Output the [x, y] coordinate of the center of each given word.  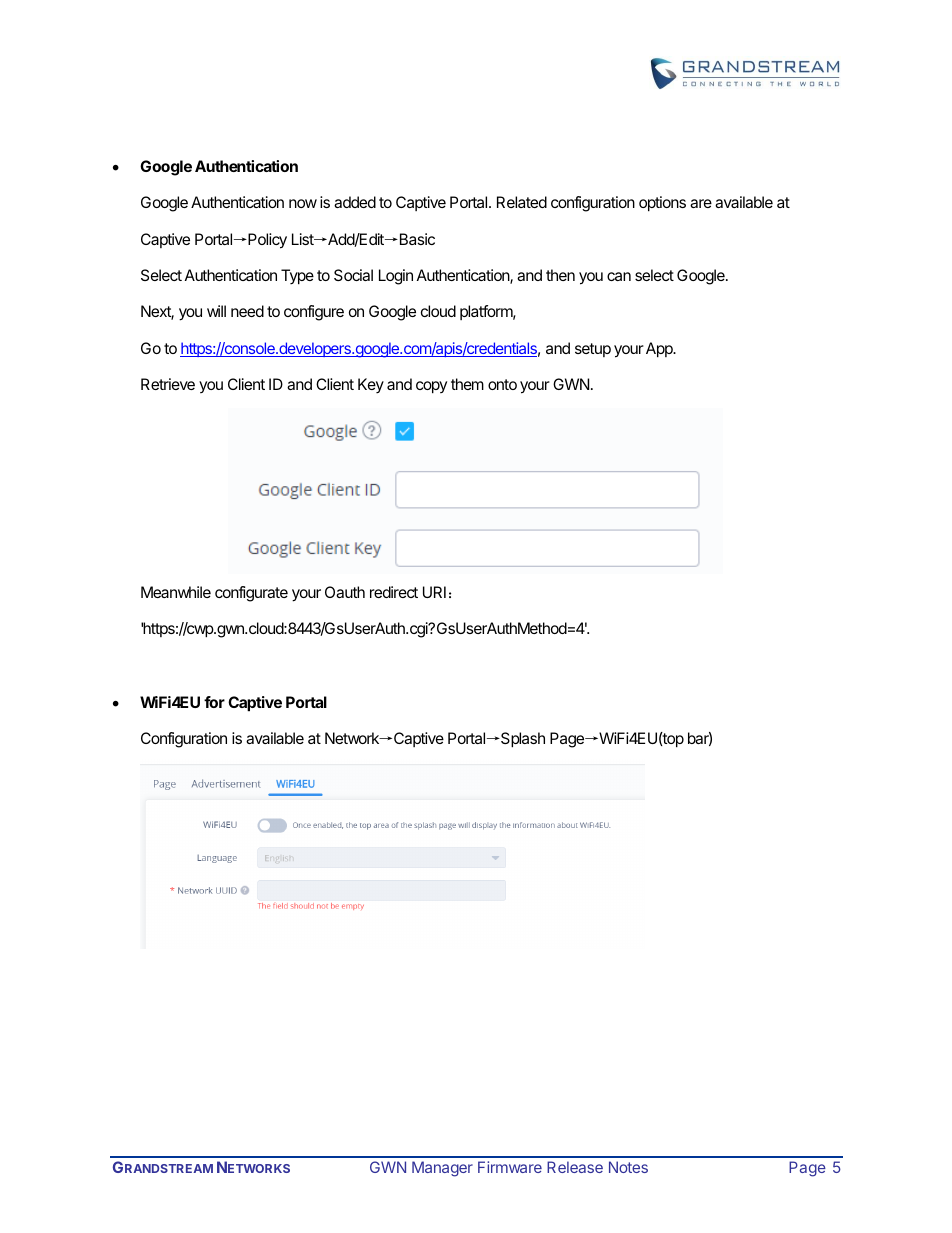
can [619, 276]
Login [396, 277]
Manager [442, 1169]
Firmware [510, 1167]
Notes [628, 1167]
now [303, 203]
